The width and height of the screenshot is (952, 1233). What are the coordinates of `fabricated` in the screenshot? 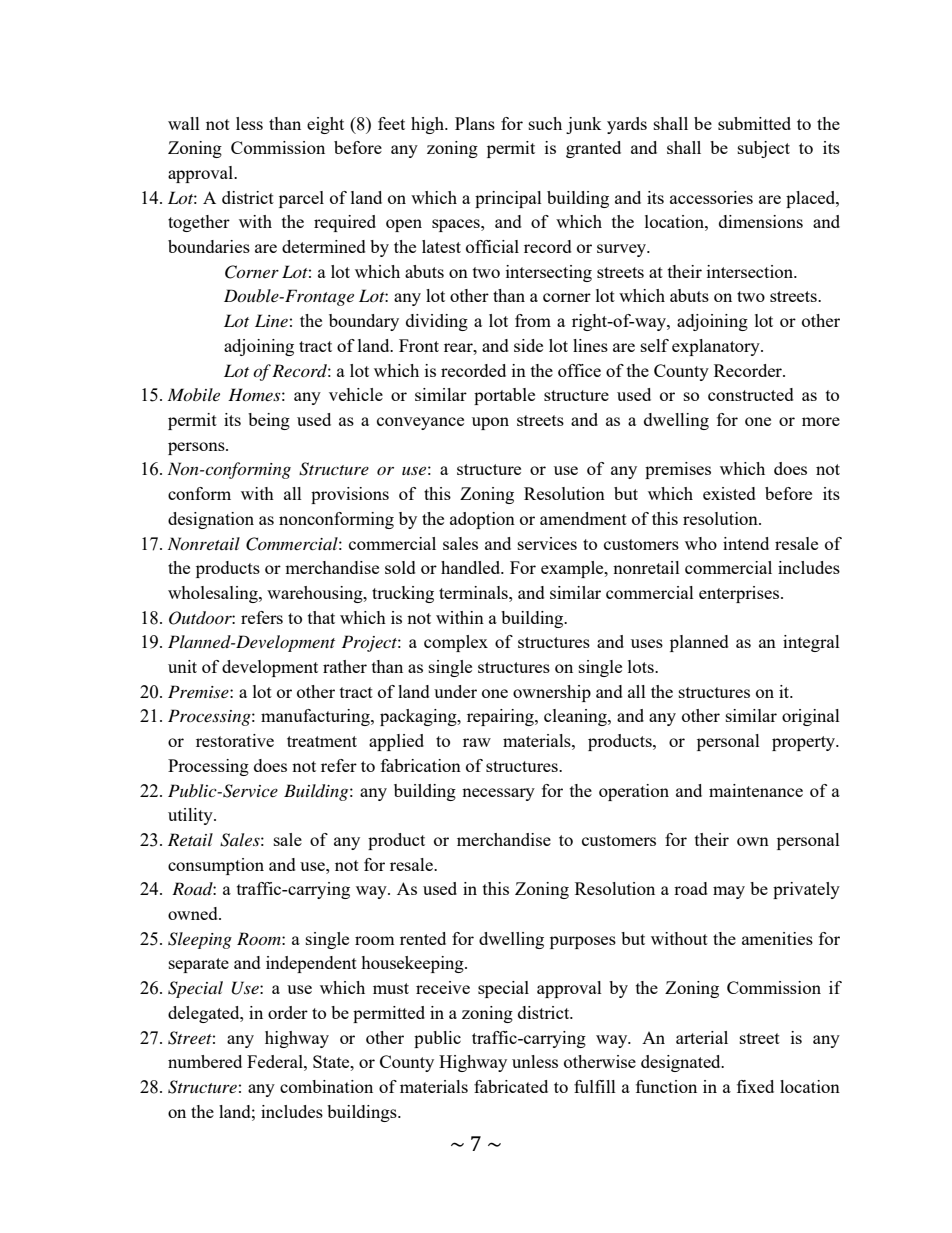 It's located at (511, 1086).
